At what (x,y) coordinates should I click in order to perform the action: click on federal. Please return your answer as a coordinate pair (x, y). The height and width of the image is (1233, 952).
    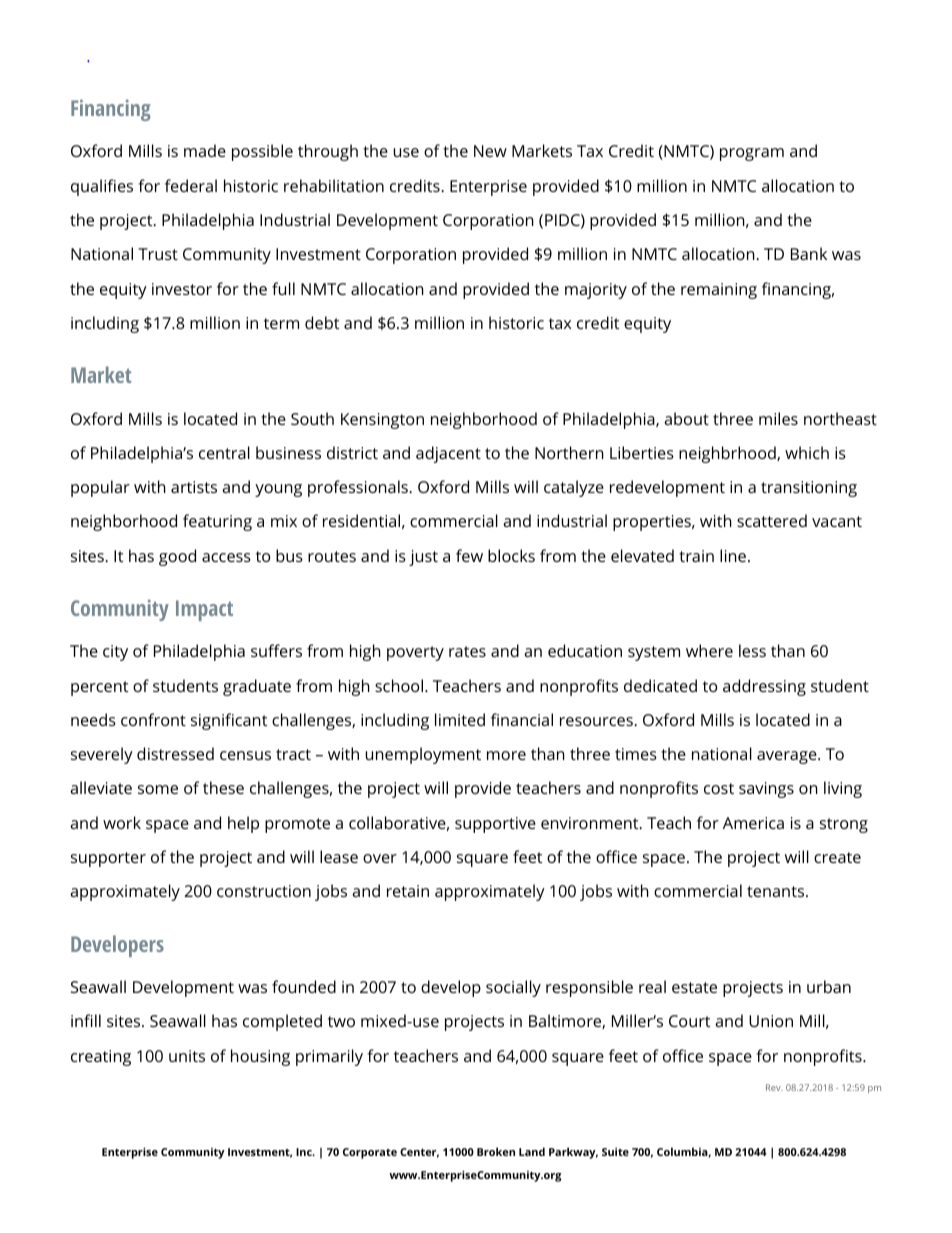
    Looking at the image, I should click on (191, 185).
